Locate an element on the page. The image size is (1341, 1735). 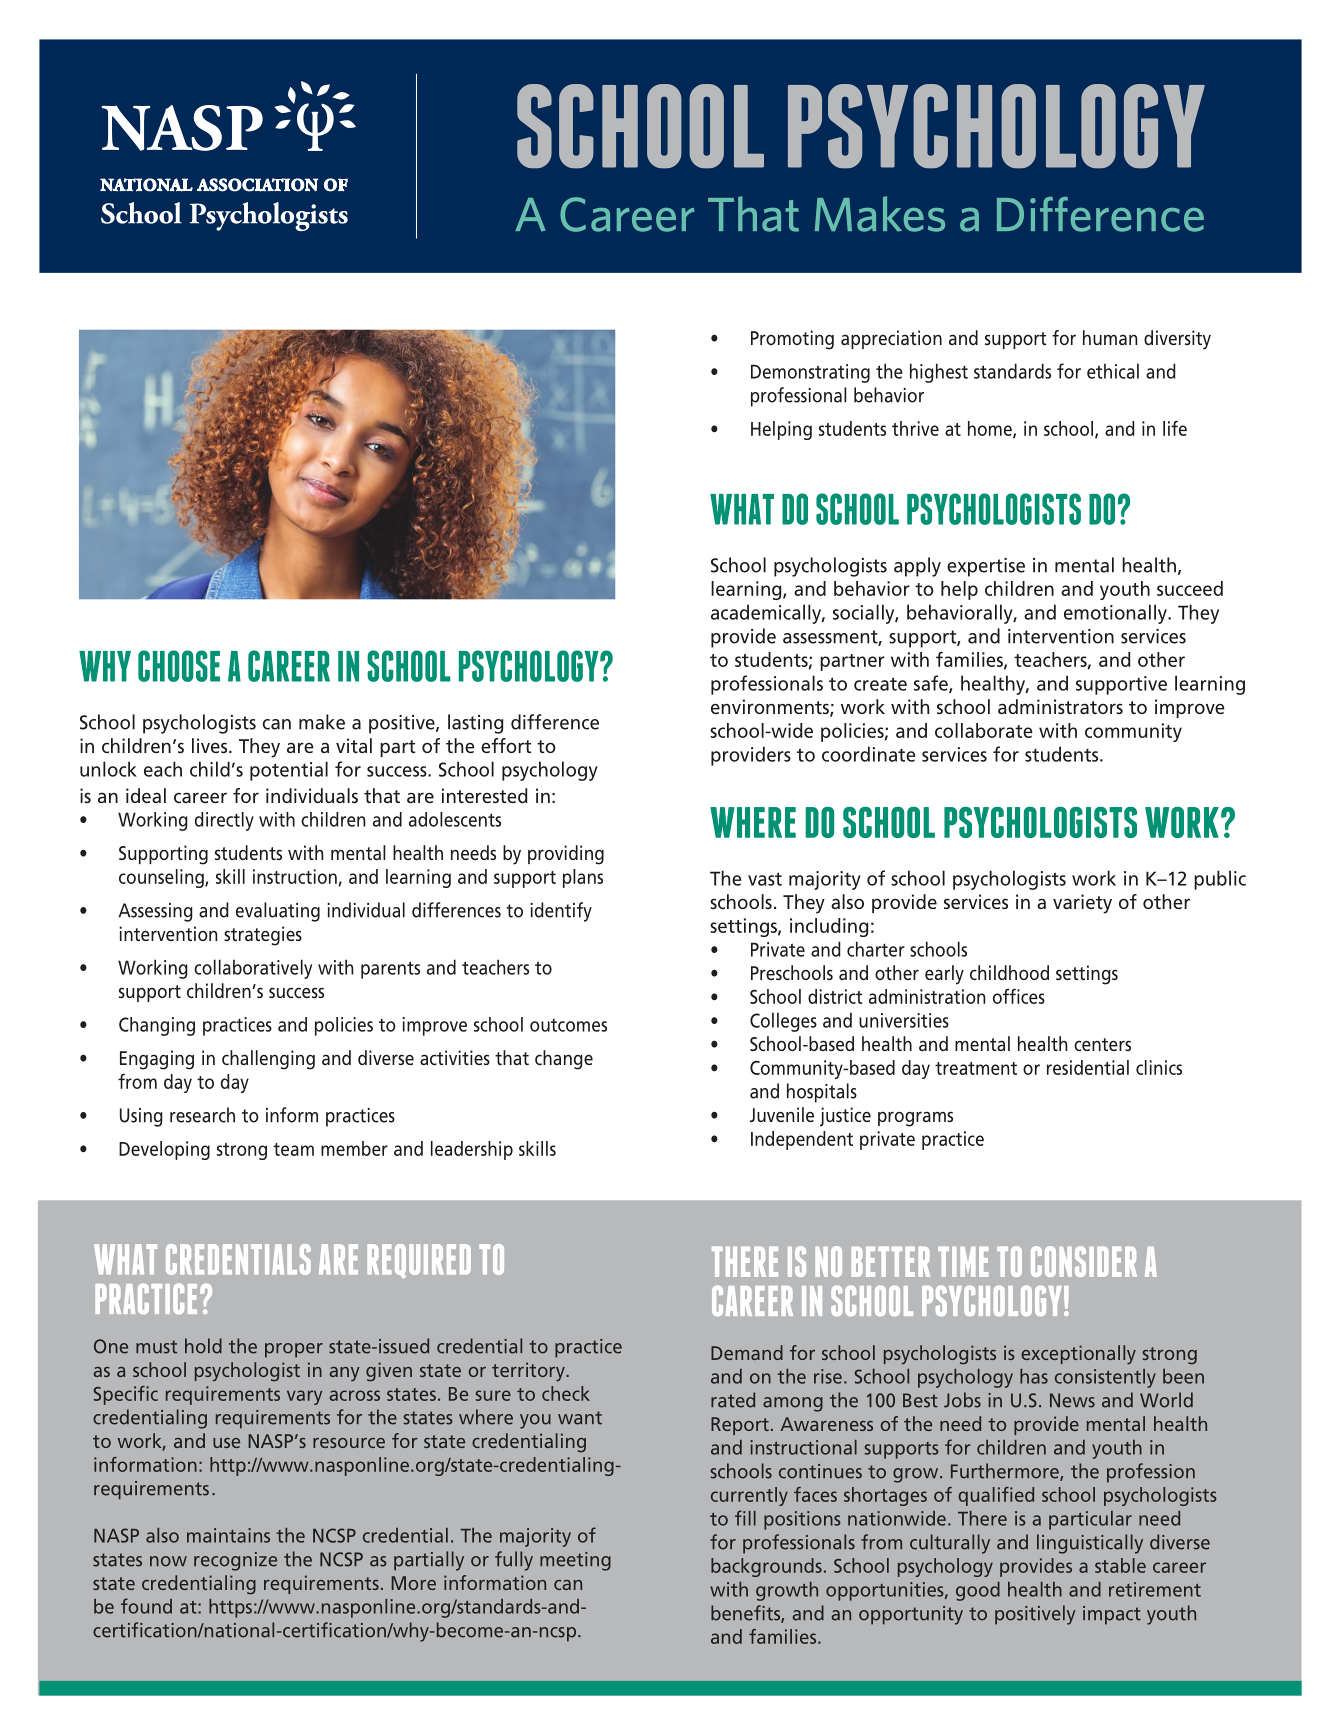
administrators is located at coordinates (1060, 706).
